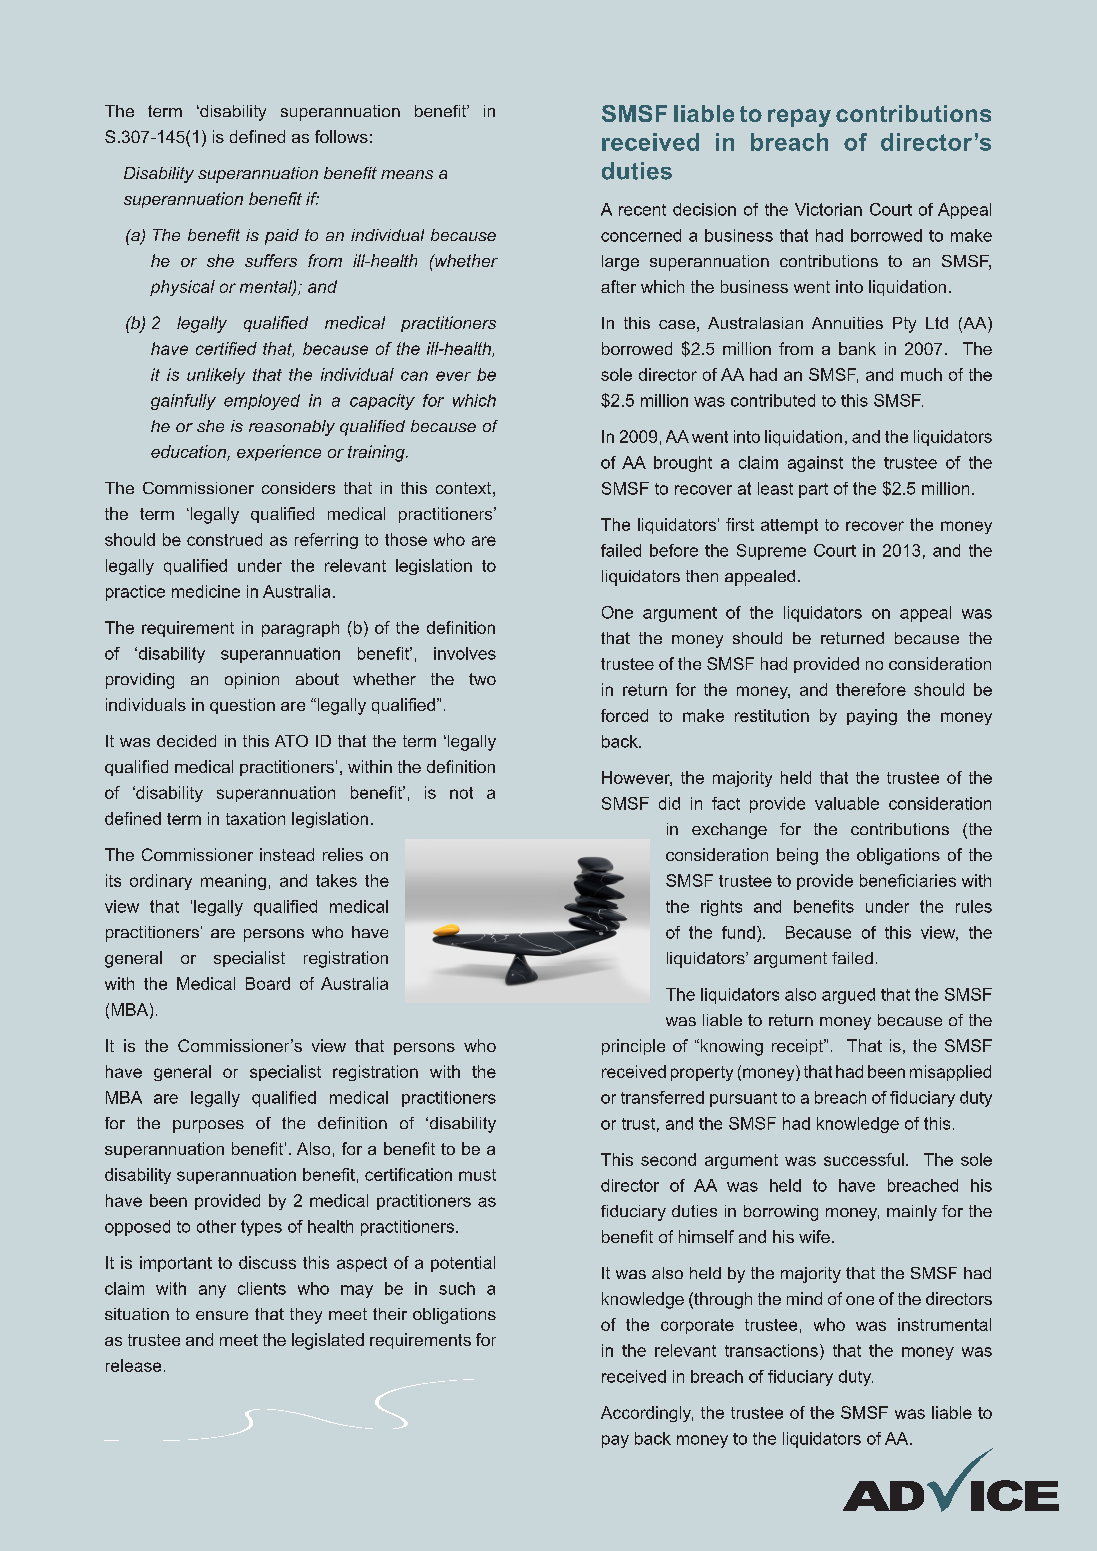 This document has width=1097, height=1551. I want to click on Accordingly, so click(647, 1414).
